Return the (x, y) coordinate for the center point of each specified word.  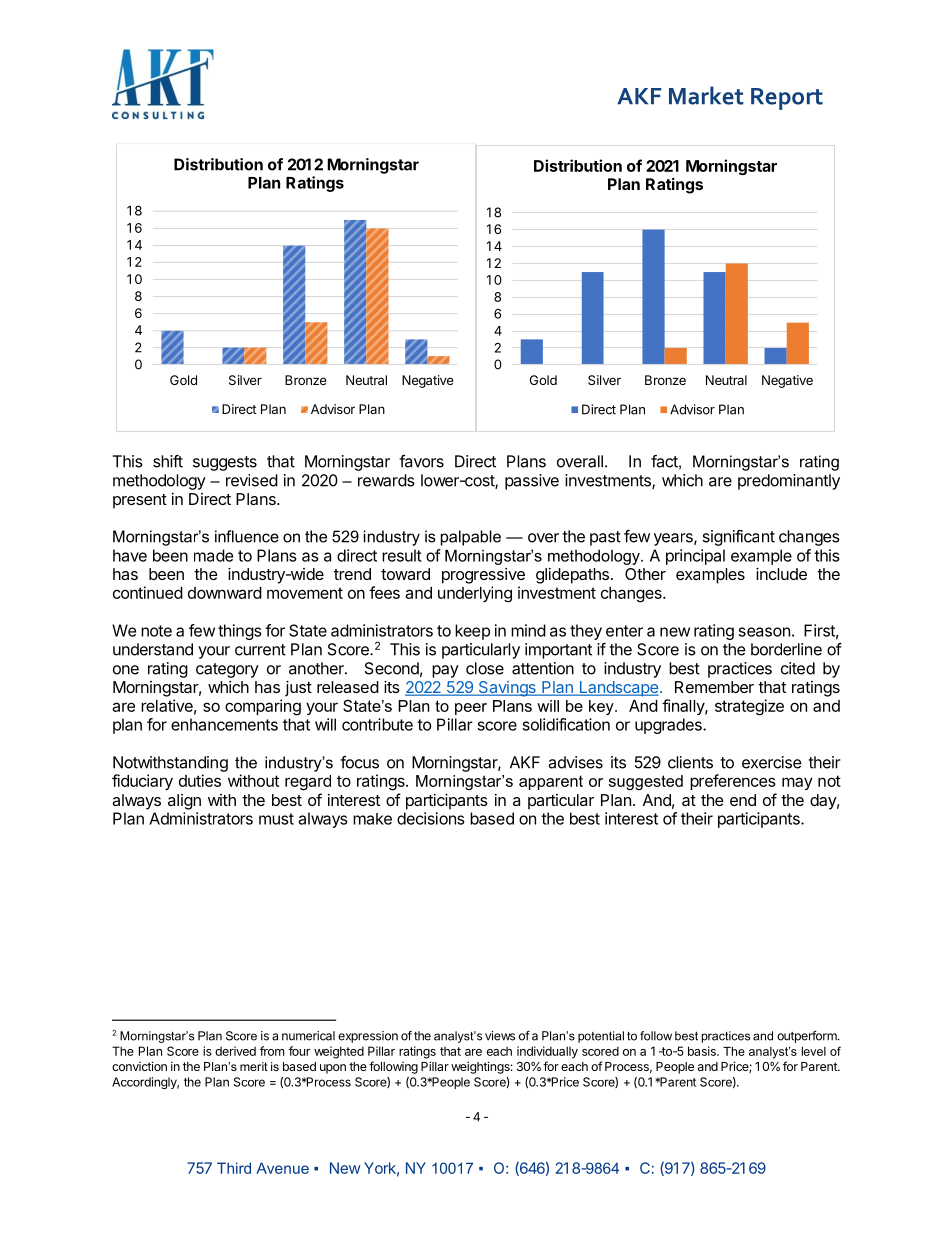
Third (234, 1168)
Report (787, 99)
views (500, 1036)
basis (703, 1051)
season (764, 632)
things (240, 632)
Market (706, 95)
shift (168, 461)
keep (472, 632)
